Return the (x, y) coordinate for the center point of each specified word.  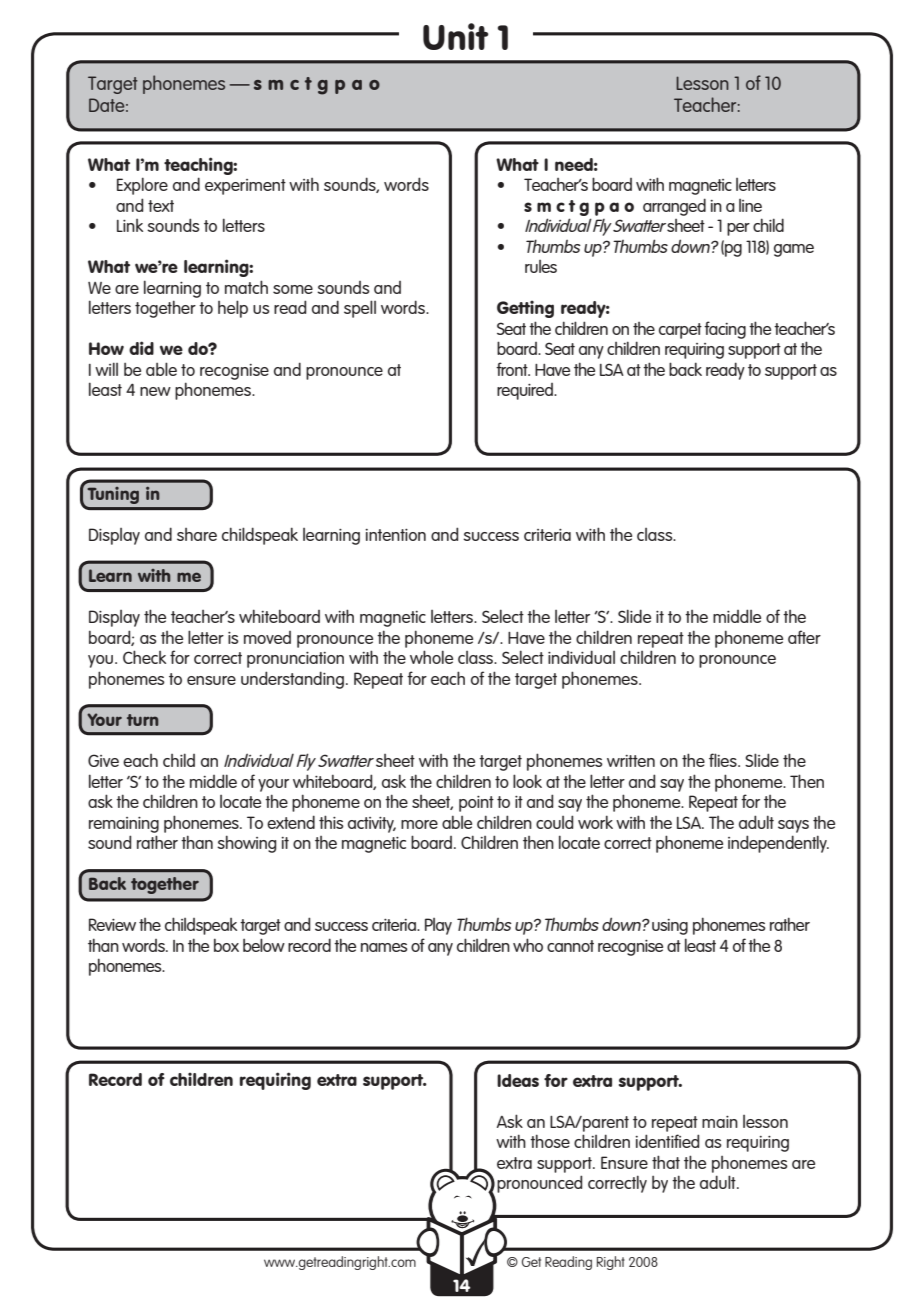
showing (247, 844)
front (513, 369)
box (226, 945)
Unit (456, 36)
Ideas (518, 1080)
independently (778, 844)
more (419, 824)
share (197, 534)
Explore (142, 186)
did (141, 348)
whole (431, 657)
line (750, 205)
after (804, 637)
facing (725, 330)
